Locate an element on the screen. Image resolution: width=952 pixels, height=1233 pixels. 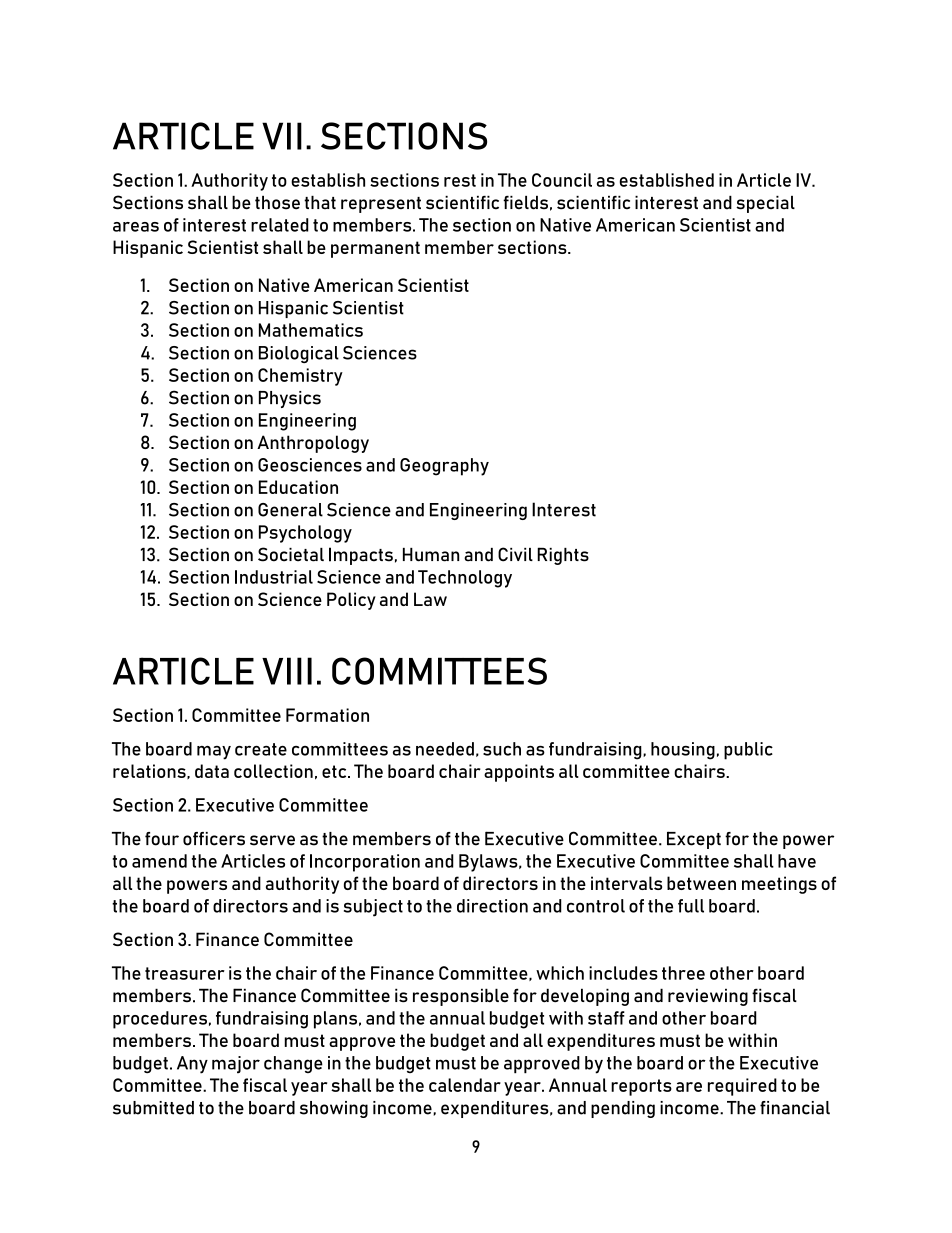
Technology is located at coordinates (465, 579).
